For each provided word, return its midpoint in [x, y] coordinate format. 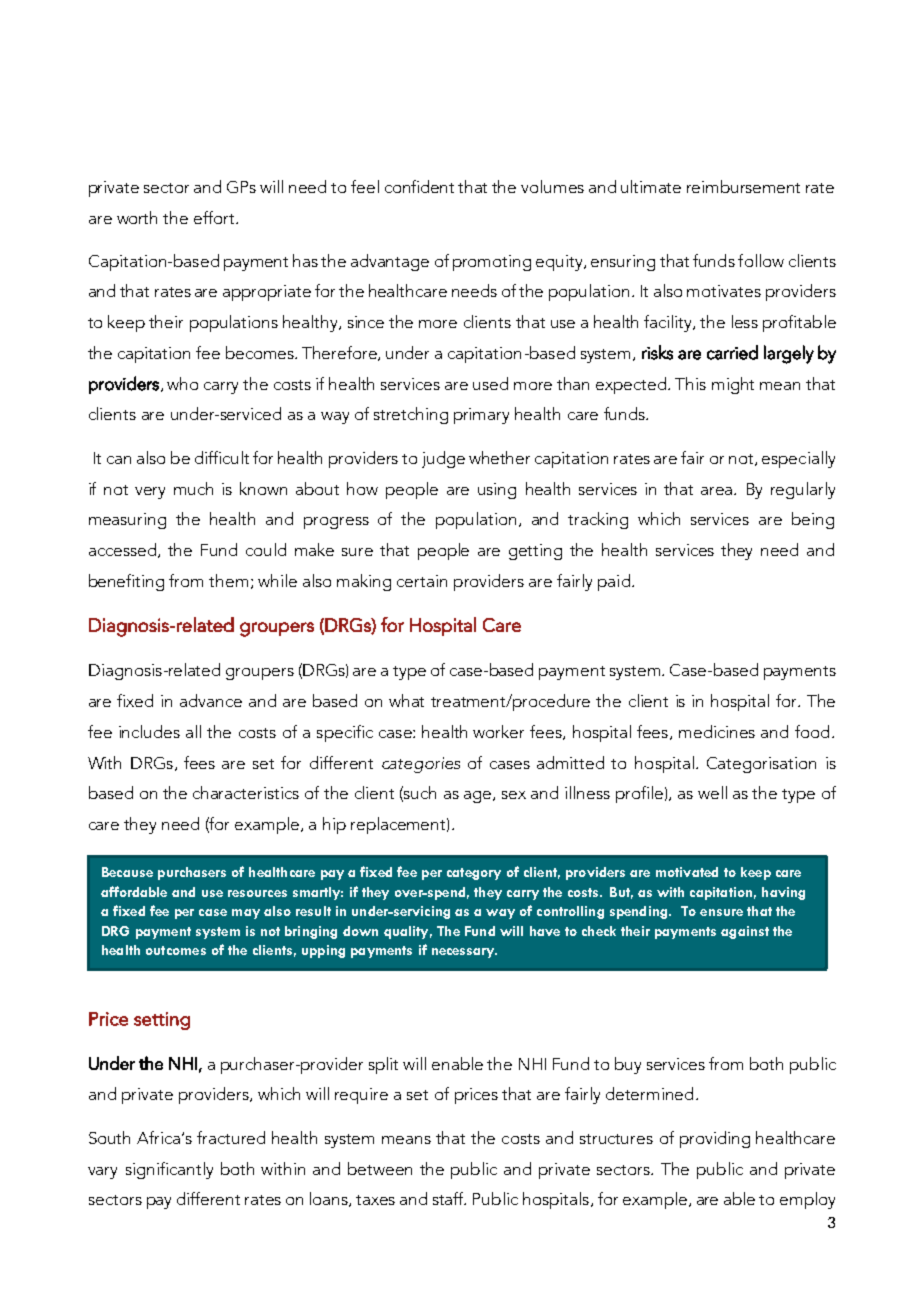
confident [419, 186]
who [182, 383]
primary [481, 416]
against [745, 932]
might [733, 385]
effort [215, 217]
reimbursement [743, 186]
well [712, 792]
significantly [169, 1170]
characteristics [246, 792]
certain [422, 581]
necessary [464, 953]
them [228, 580]
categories [421, 765]
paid [614, 582]
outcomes [176, 950]
